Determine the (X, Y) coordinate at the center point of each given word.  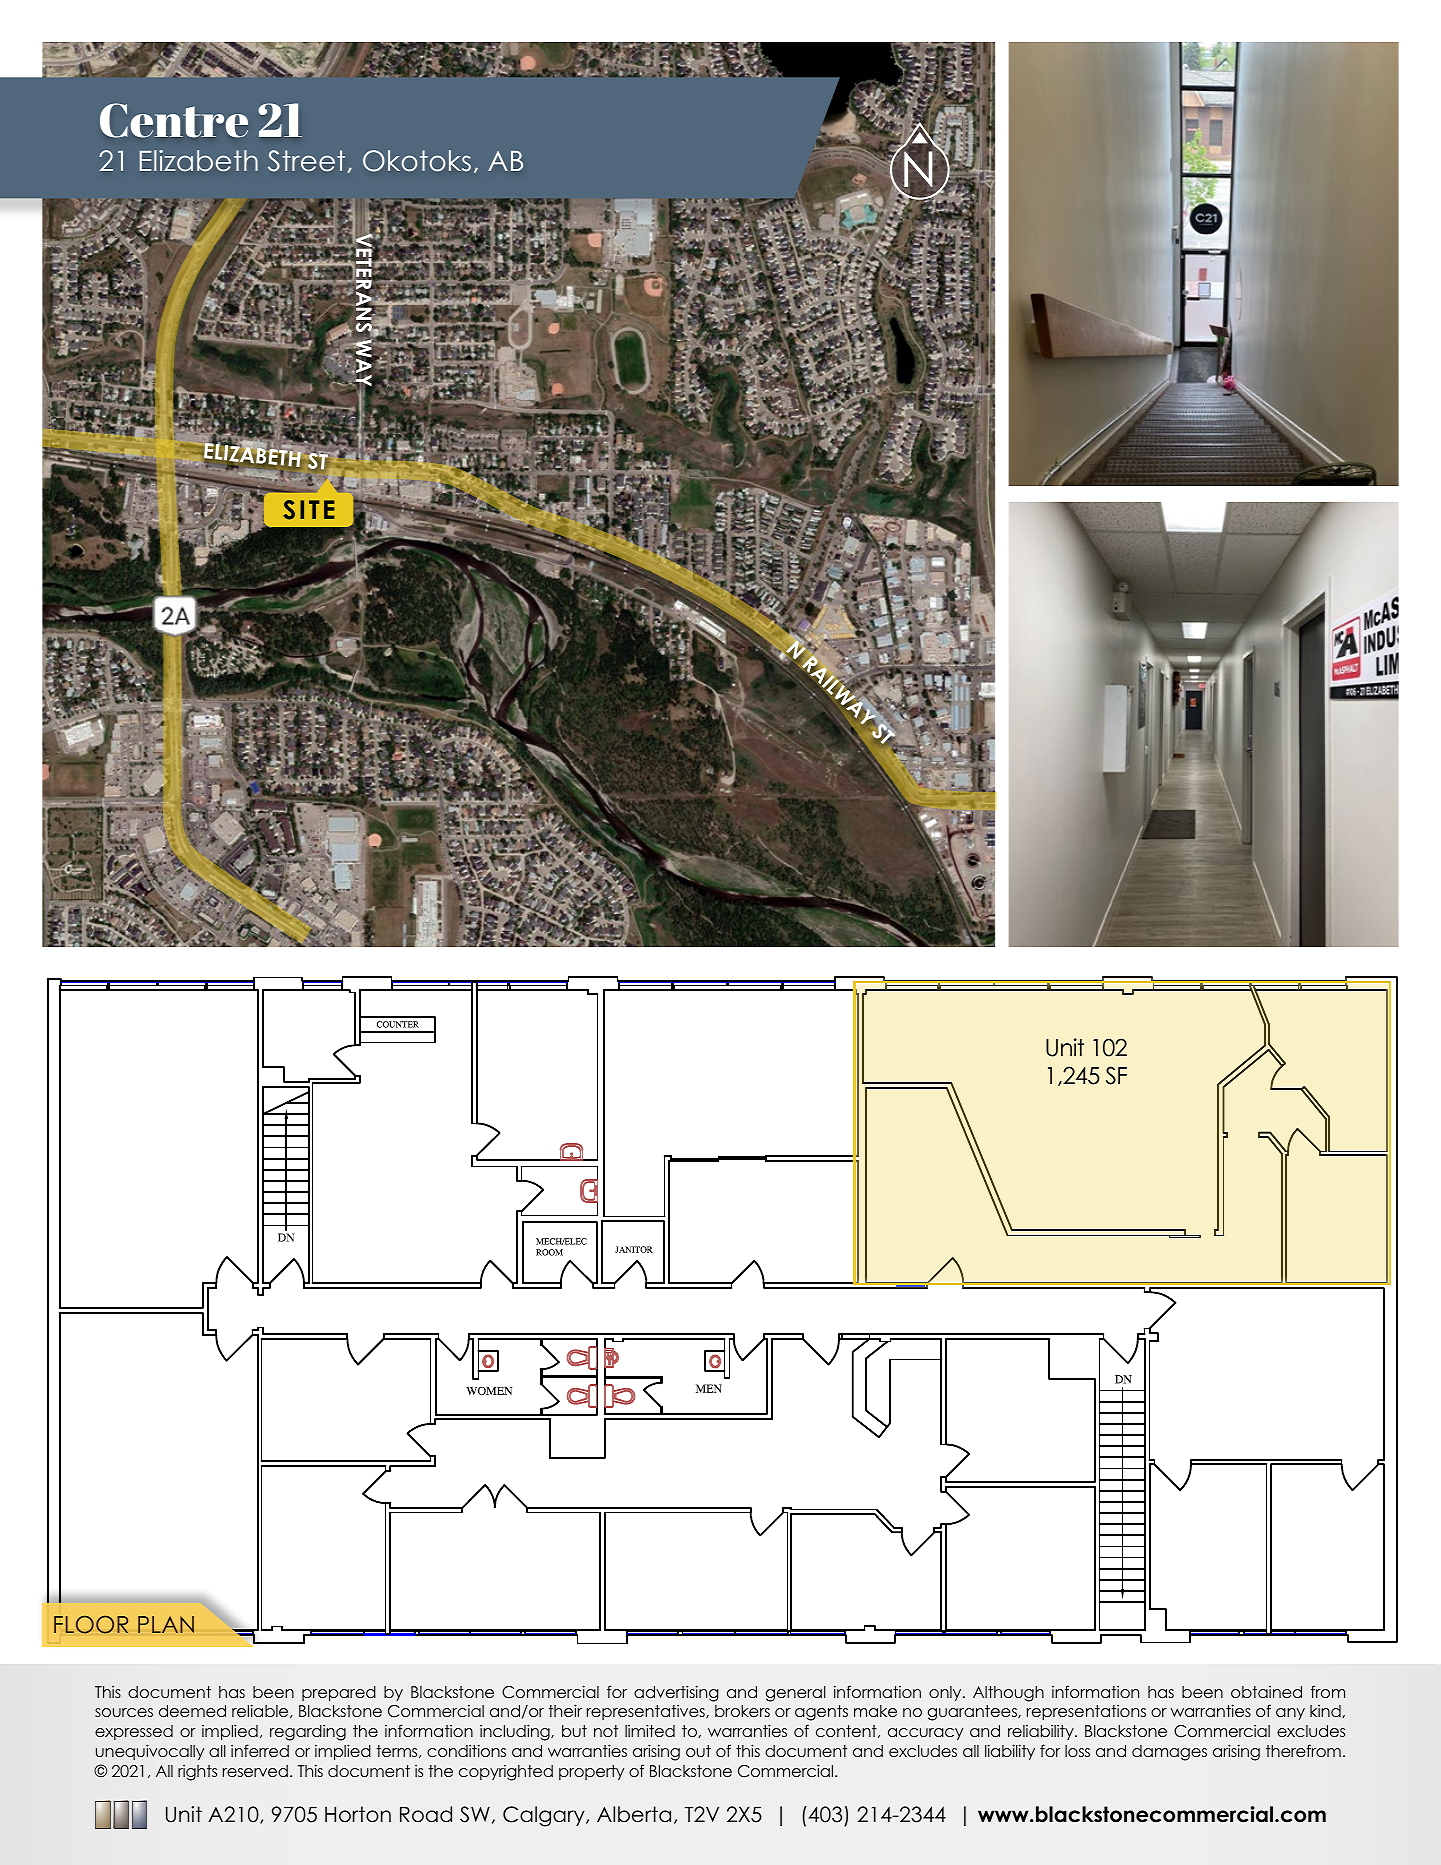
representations (1086, 1712)
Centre (174, 120)
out (698, 1751)
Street (306, 161)
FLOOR (91, 1624)
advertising (676, 1693)
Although (1008, 1694)
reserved (255, 1771)
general (796, 1694)
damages (1169, 1753)
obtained (1266, 1691)
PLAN (166, 1624)
